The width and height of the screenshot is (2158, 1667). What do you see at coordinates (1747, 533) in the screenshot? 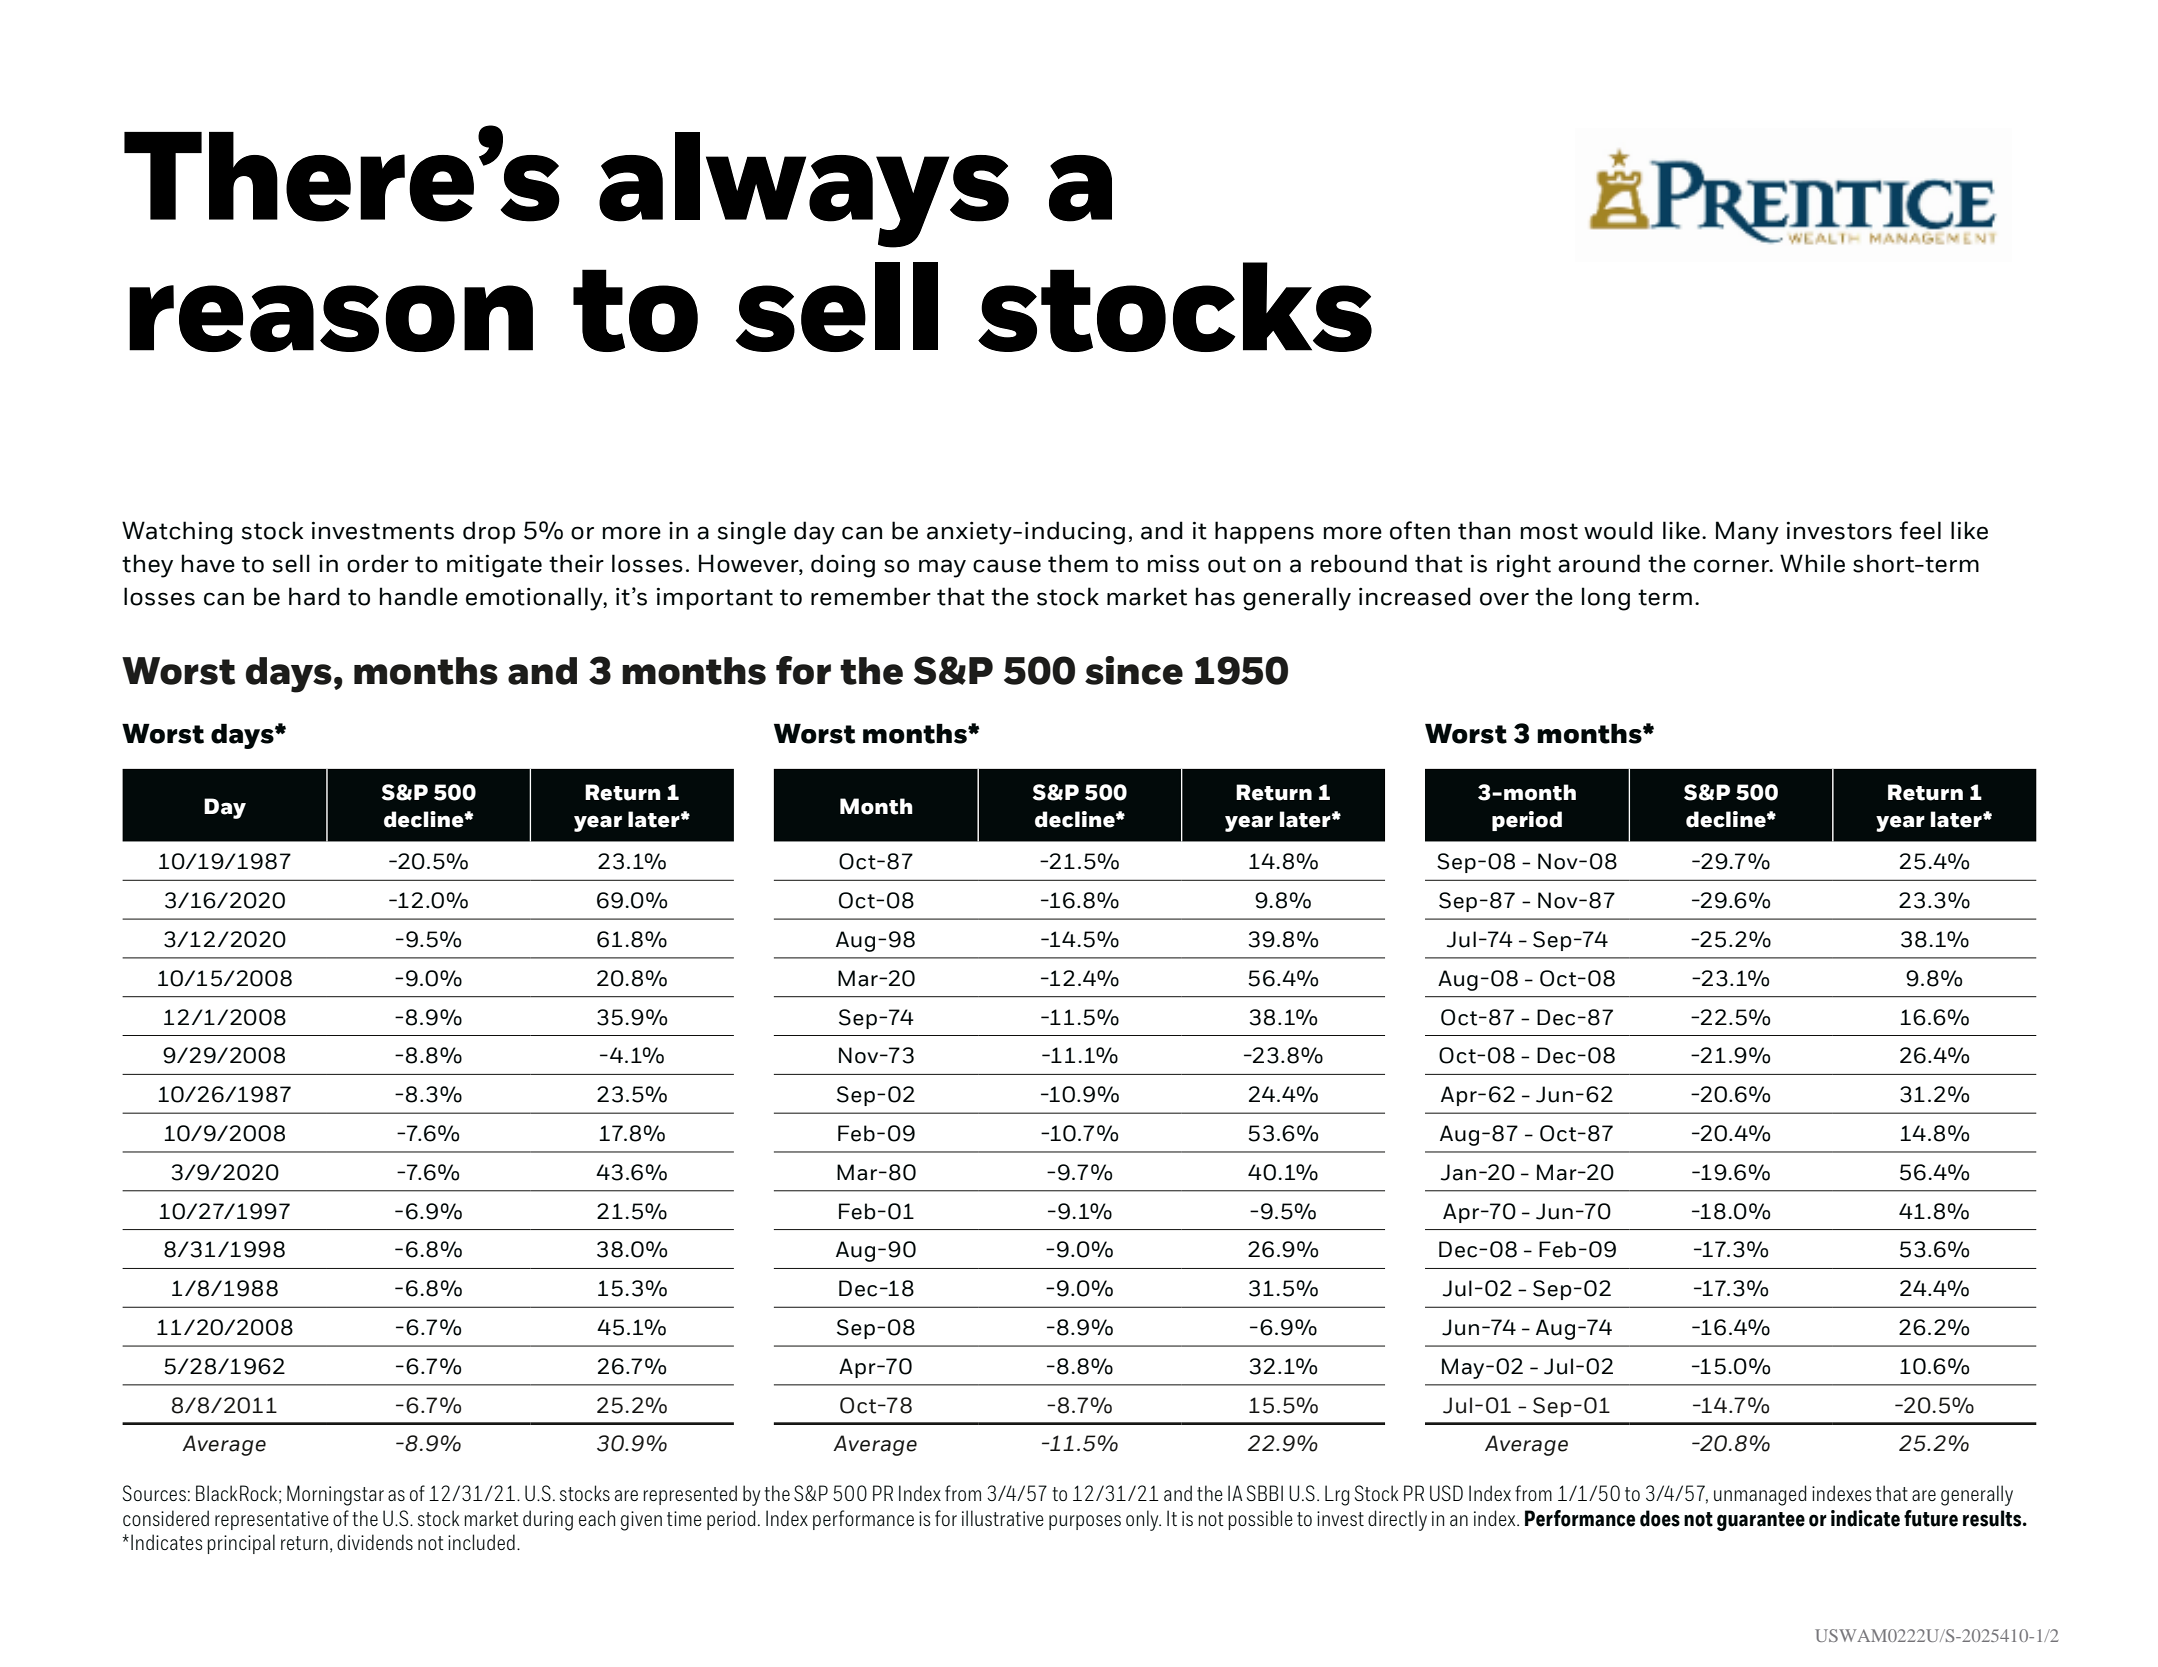
I see `Many` at bounding box center [1747, 533].
